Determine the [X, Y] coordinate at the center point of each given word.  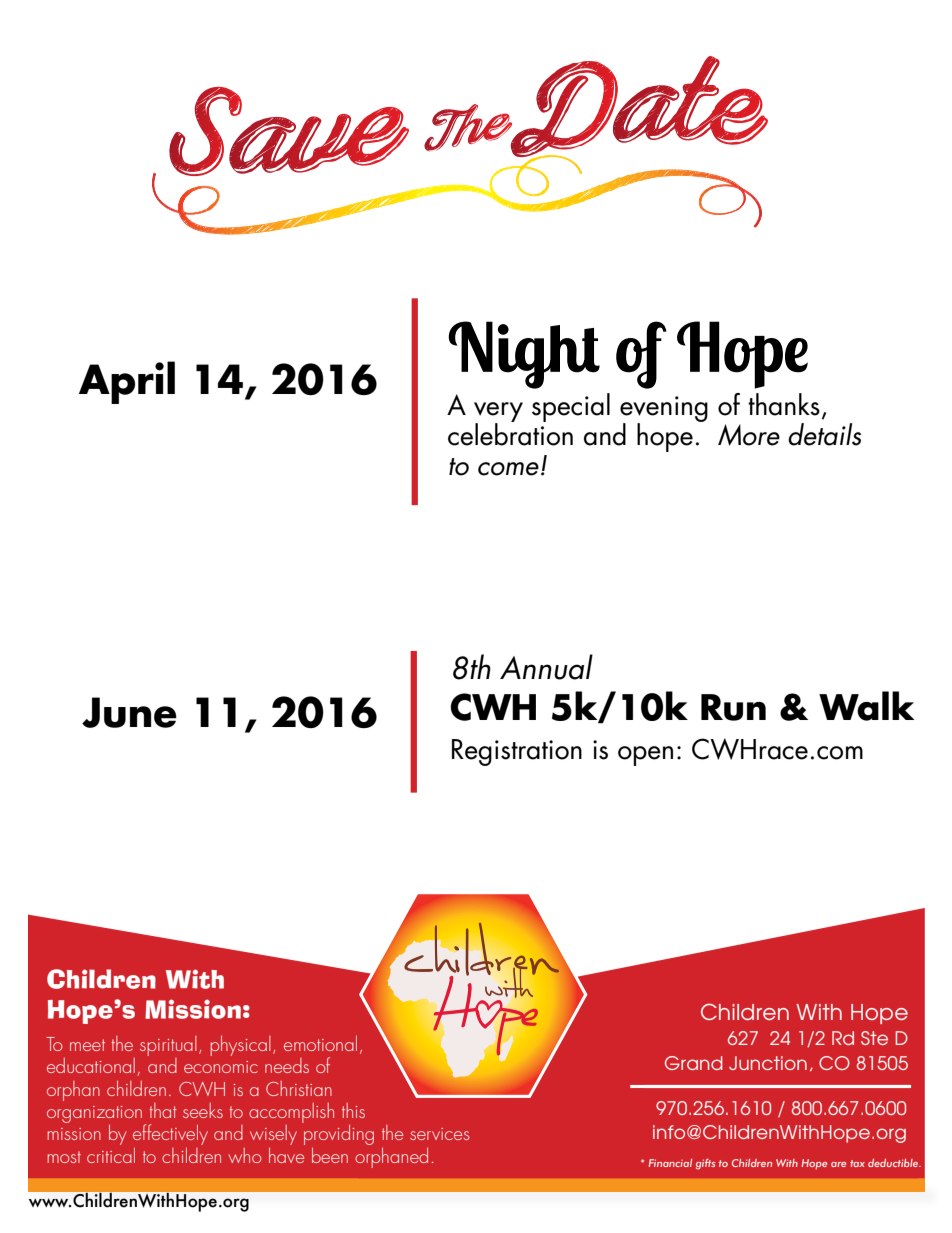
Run [733, 707]
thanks [784, 404]
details [824, 434]
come [510, 469]
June [129, 712]
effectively [170, 1134]
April [127, 382]
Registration [517, 752]
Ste [874, 1038]
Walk [866, 706]
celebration [510, 433]
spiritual [168, 1046]
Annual [546, 667]
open [645, 756]
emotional [320, 1043]
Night [524, 355]
